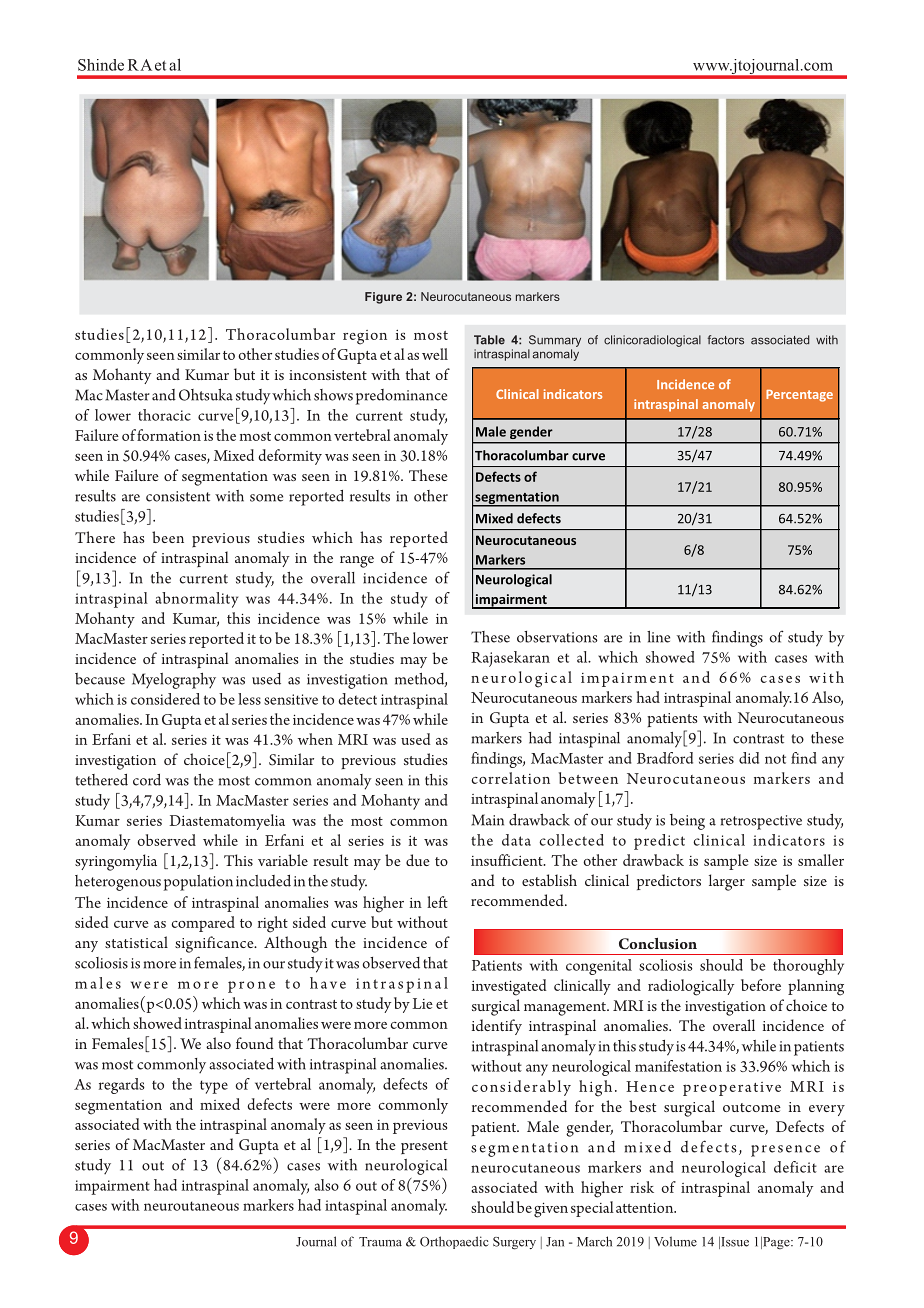 The image size is (924, 1308). What do you see at coordinates (118, 883) in the screenshot?
I see `heterogenous` at bounding box center [118, 883].
